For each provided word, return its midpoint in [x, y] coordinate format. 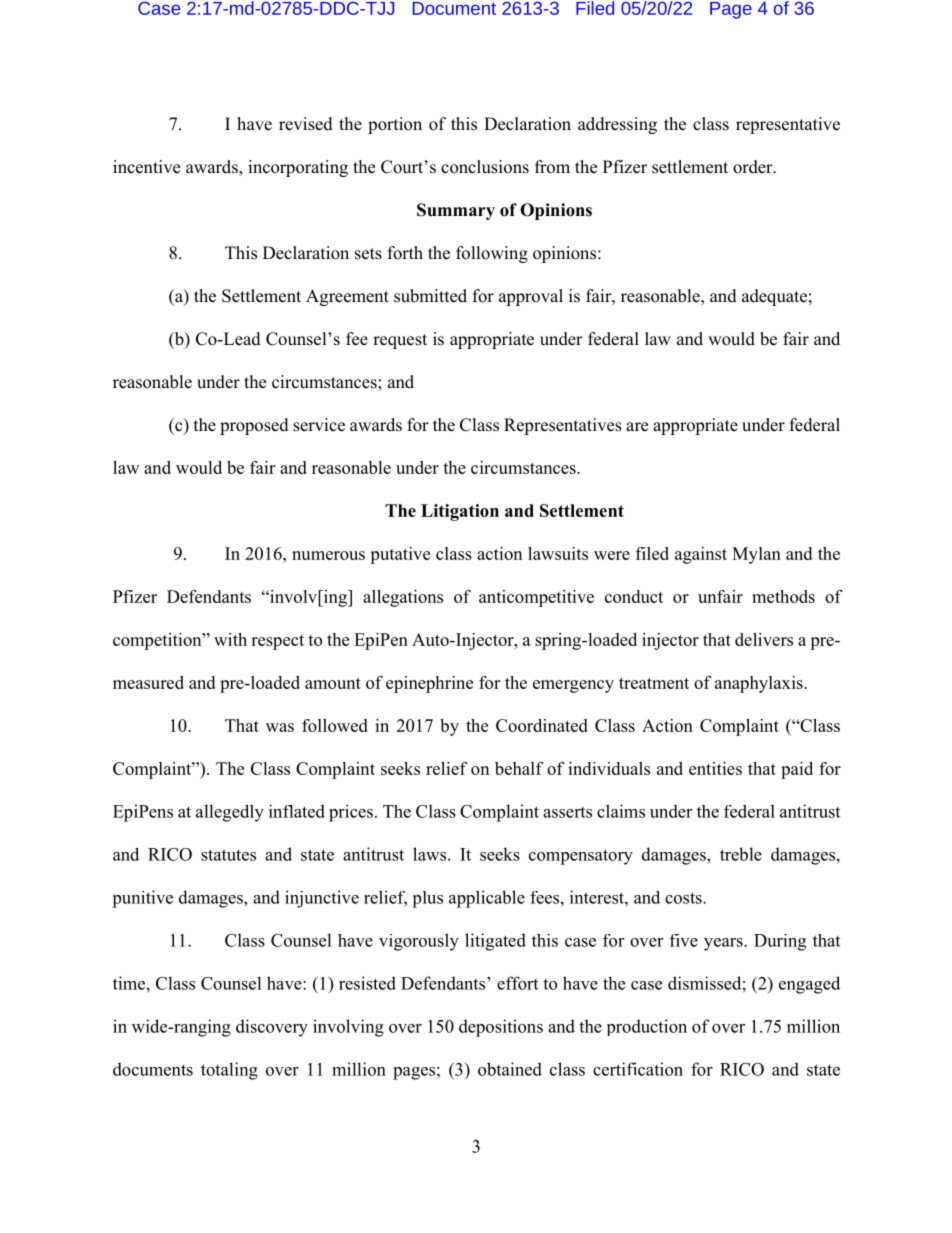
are [637, 427]
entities [715, 768]
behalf [519, 768]
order [754, 167]
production [647, 1027]
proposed [254, 426]
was [280, 727]
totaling [229, 1071]
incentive [146, 167]
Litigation [460, 512]
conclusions [485, 167]
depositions [501, 1028]
